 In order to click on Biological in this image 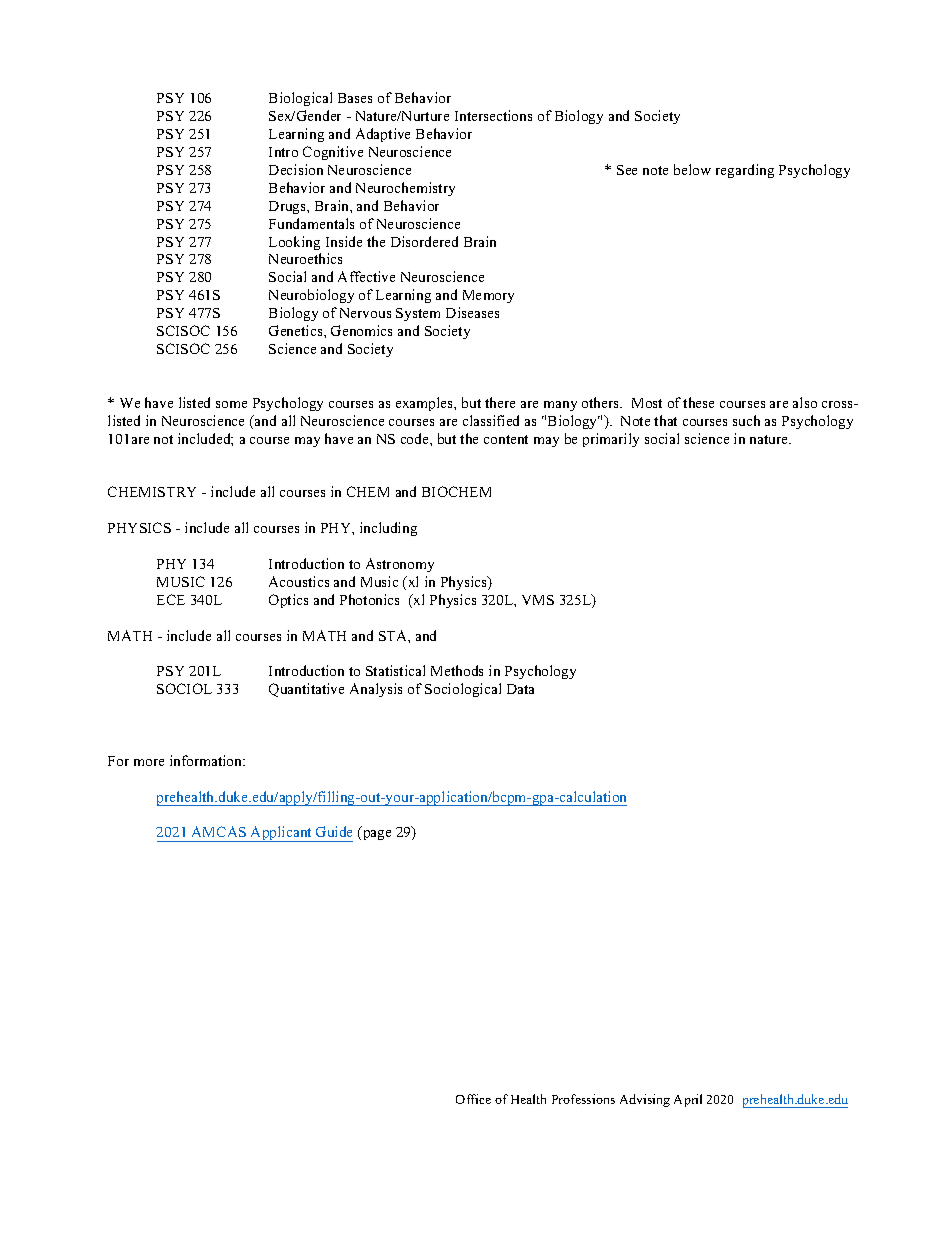, I will do `click(300, 99)`.
